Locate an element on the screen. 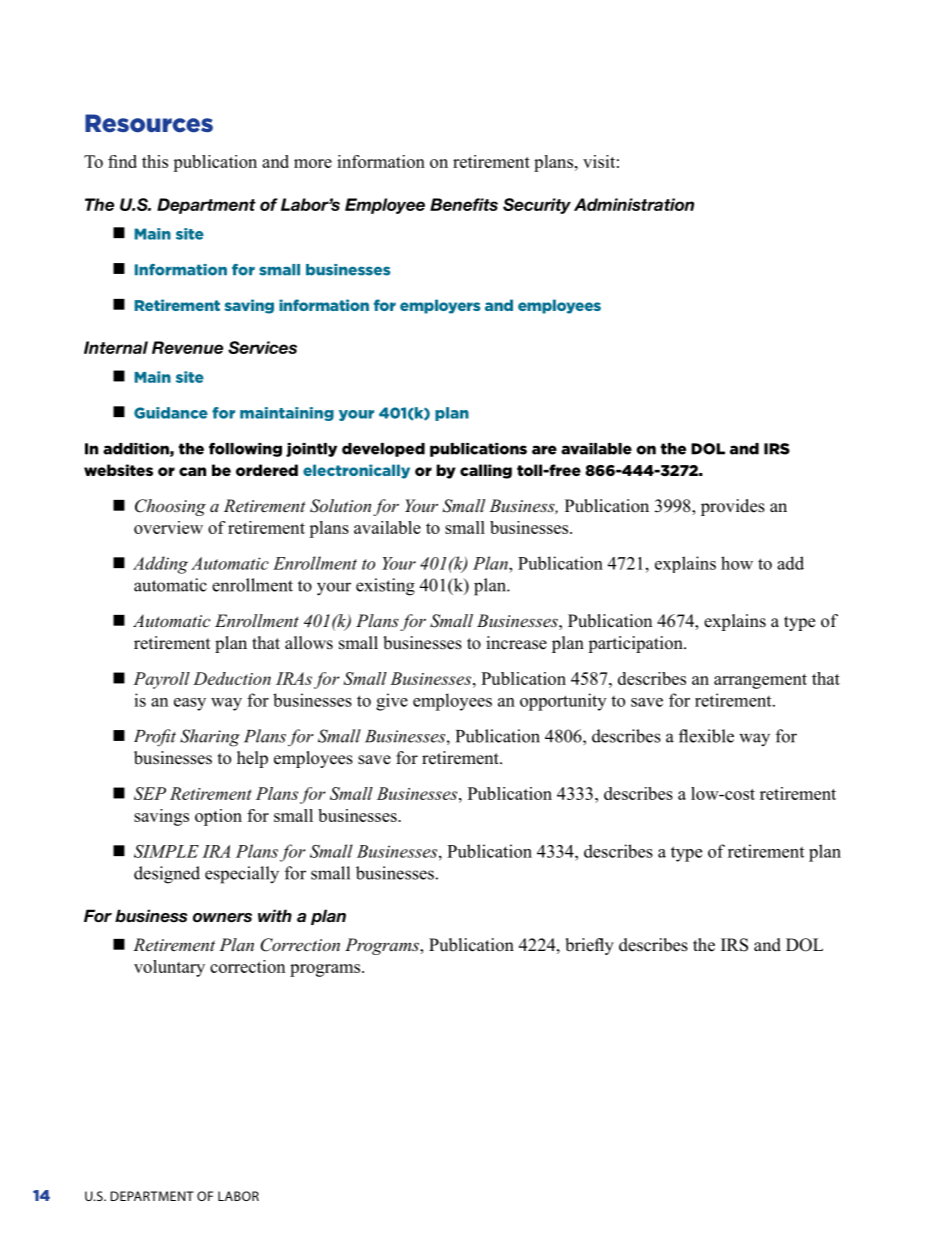  voluntary is located at coordinates (169, 968).
